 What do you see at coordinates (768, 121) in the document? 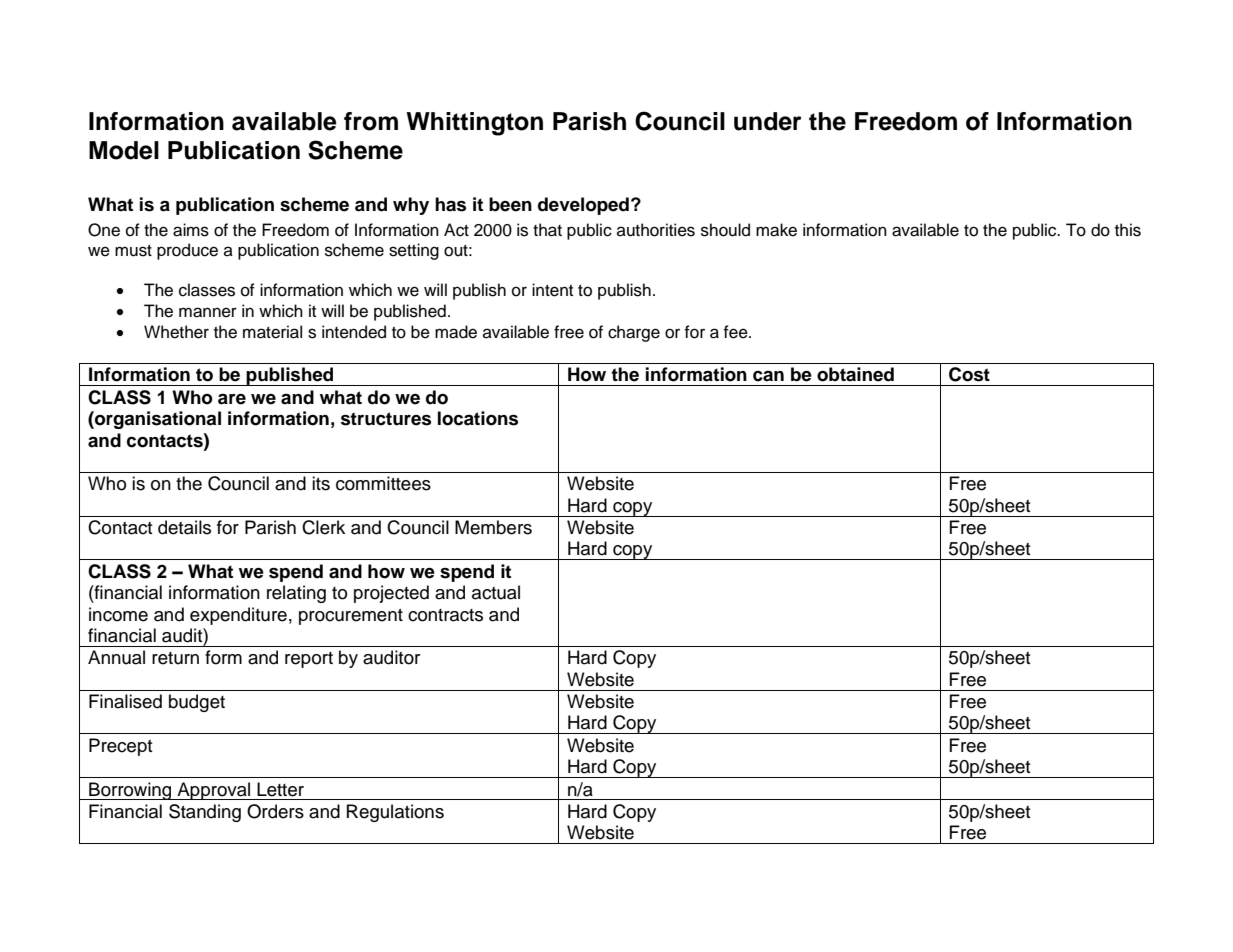
I see `under` at bounding box center [768, 121].
